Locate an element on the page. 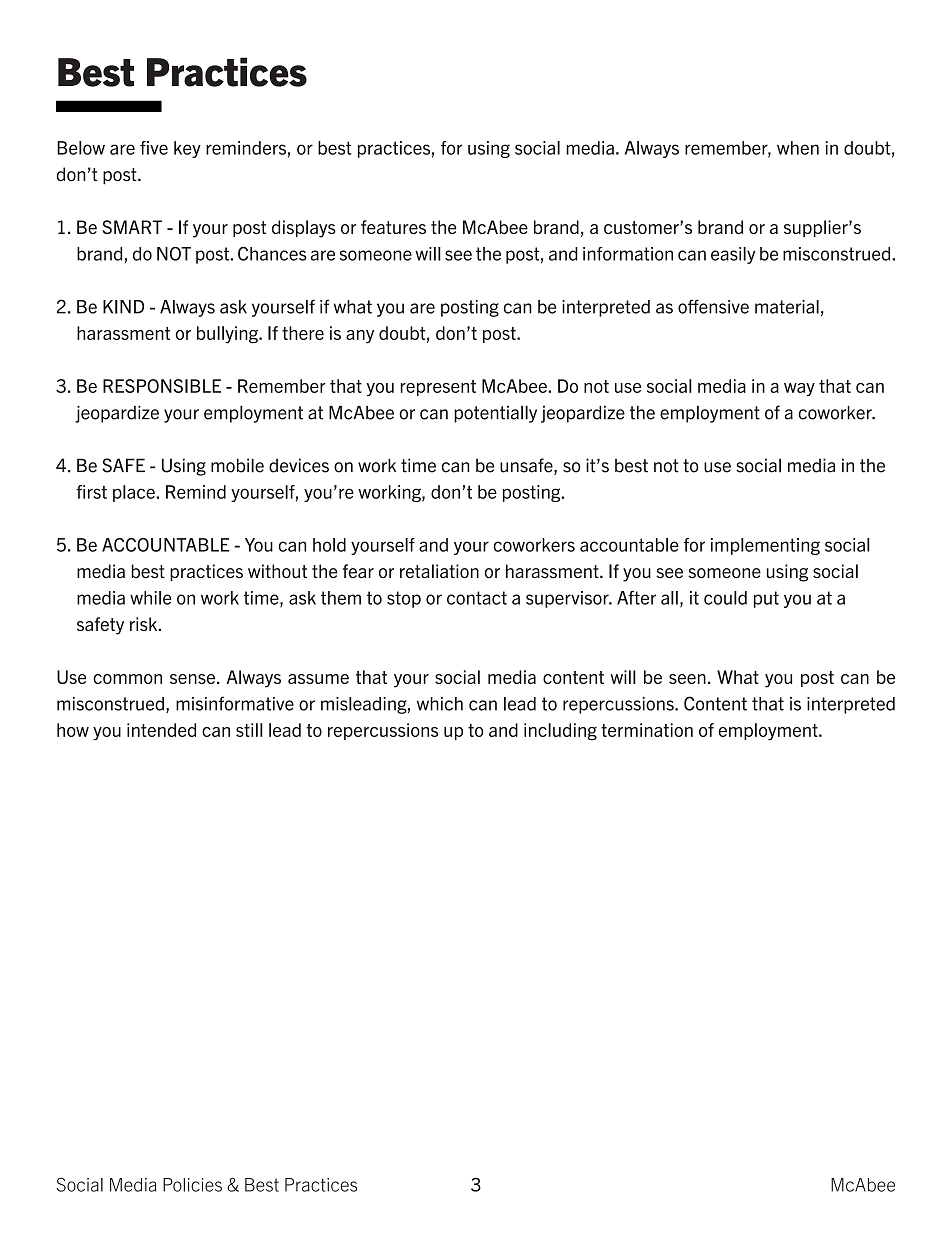 This page has width=952, height=1233. intended is located at coordinates (161, 730).
